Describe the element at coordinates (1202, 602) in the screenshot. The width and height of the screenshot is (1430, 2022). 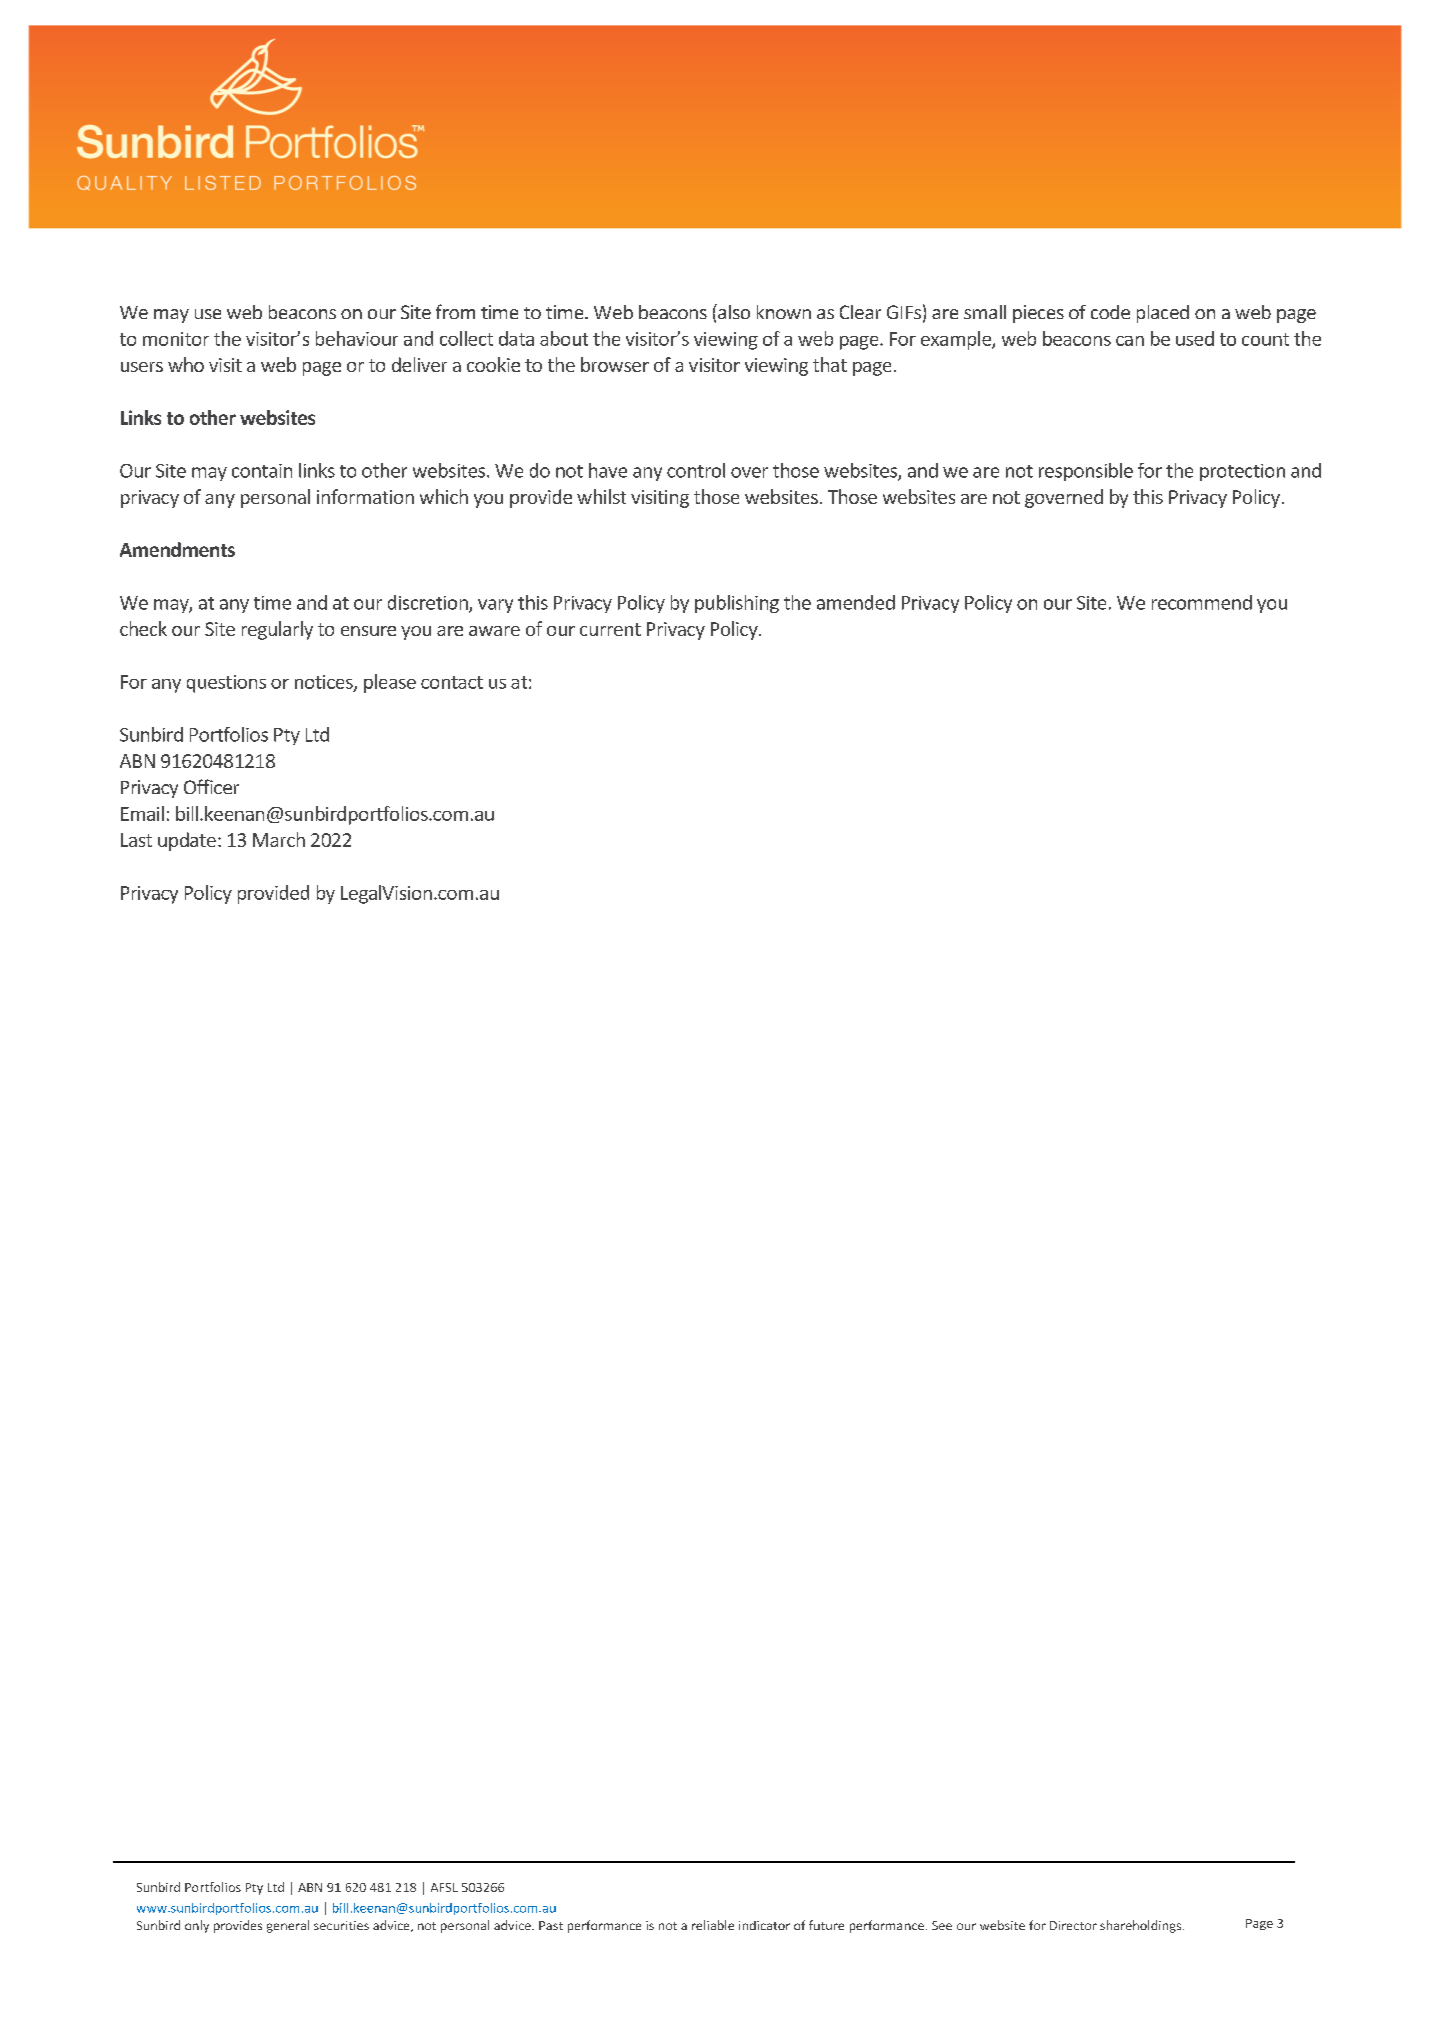
I see `recommend` at that location.
